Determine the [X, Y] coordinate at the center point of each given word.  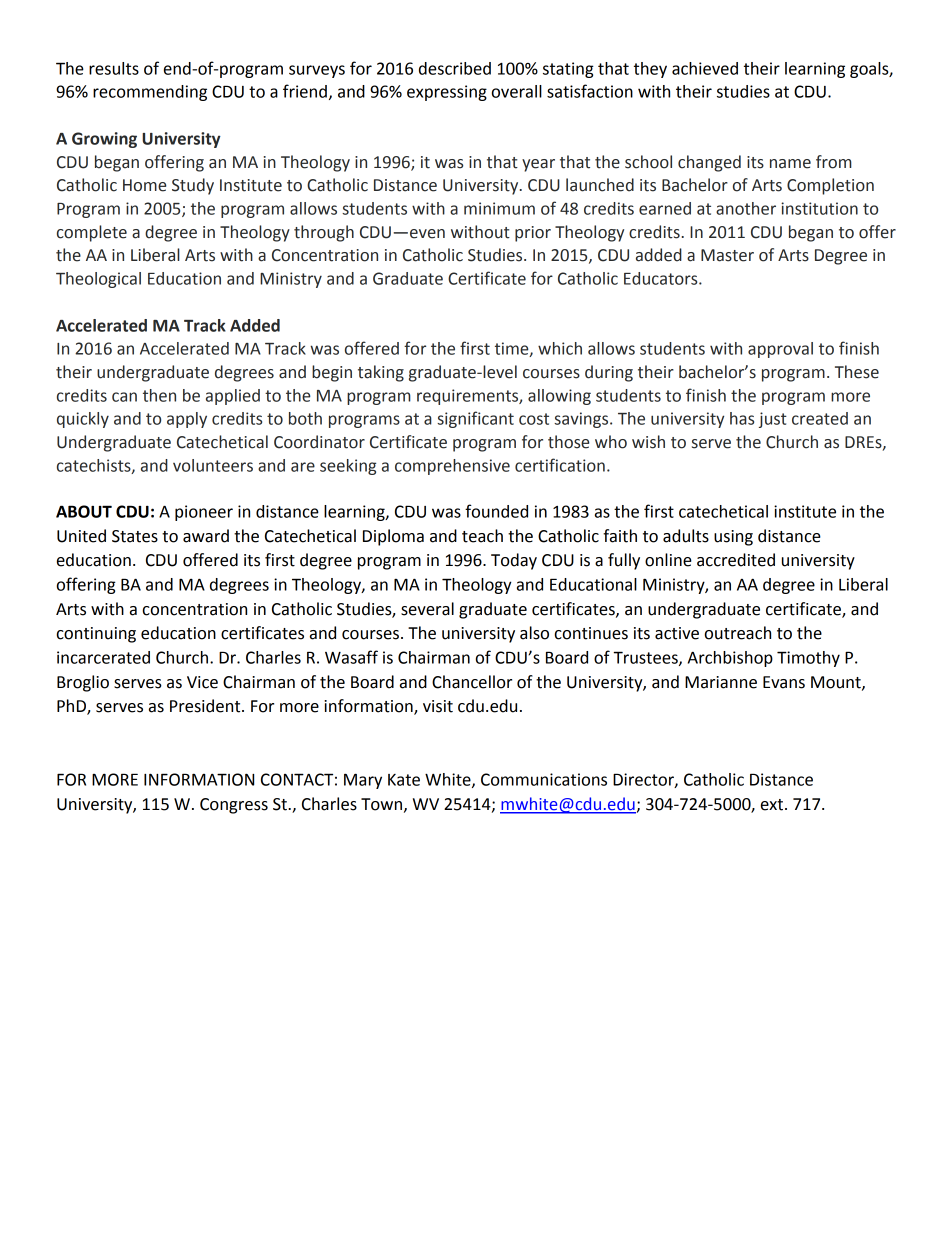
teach [482, 536]
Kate [404, 780]
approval [780, 350]
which [560, 348]
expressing [447, 93]
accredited [736, 560]
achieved [705, 68]
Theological [98, 280]
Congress [234, 806]
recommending [150, 93]
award [206, 536]
